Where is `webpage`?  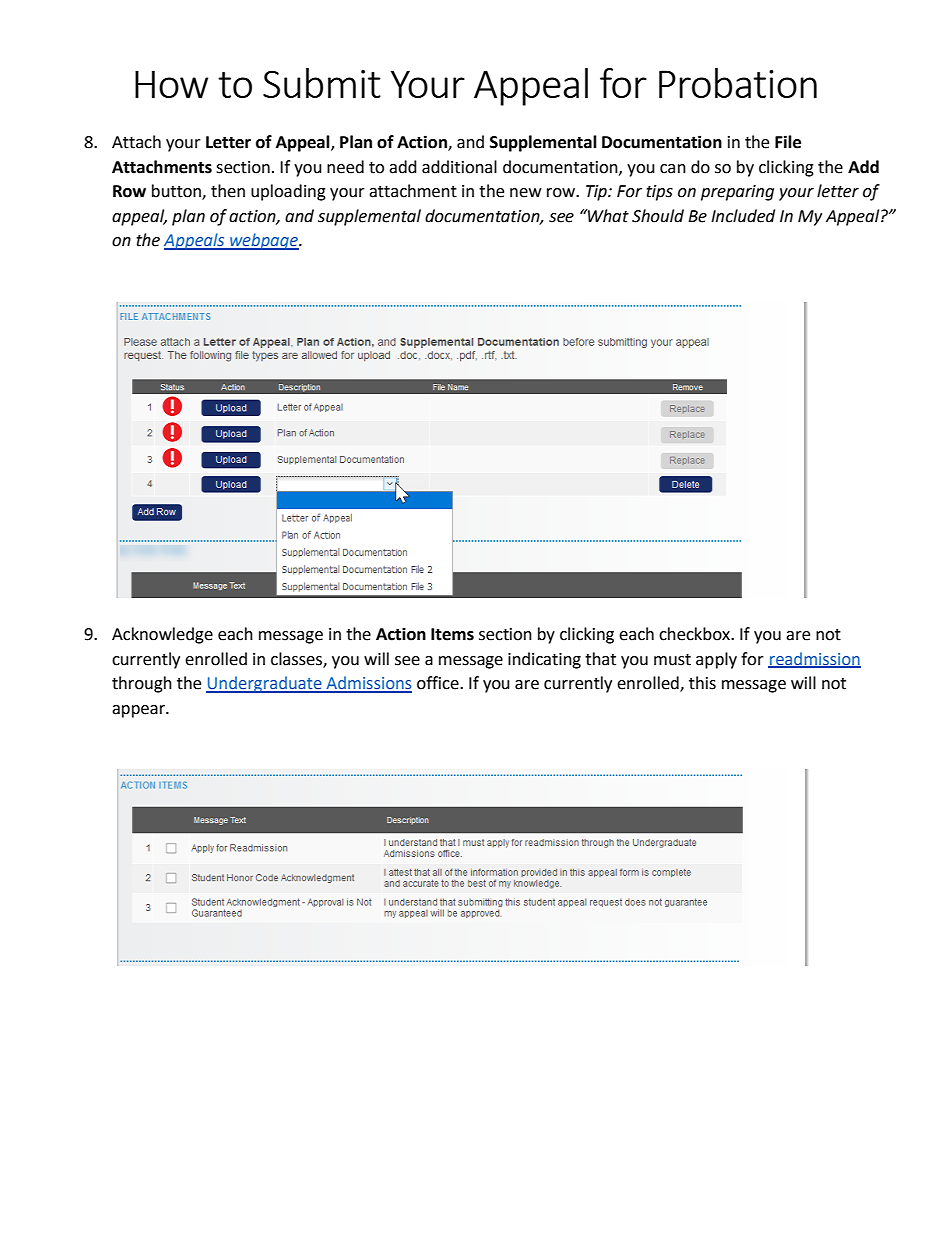
webpage is located at coordinates (264, 241).
